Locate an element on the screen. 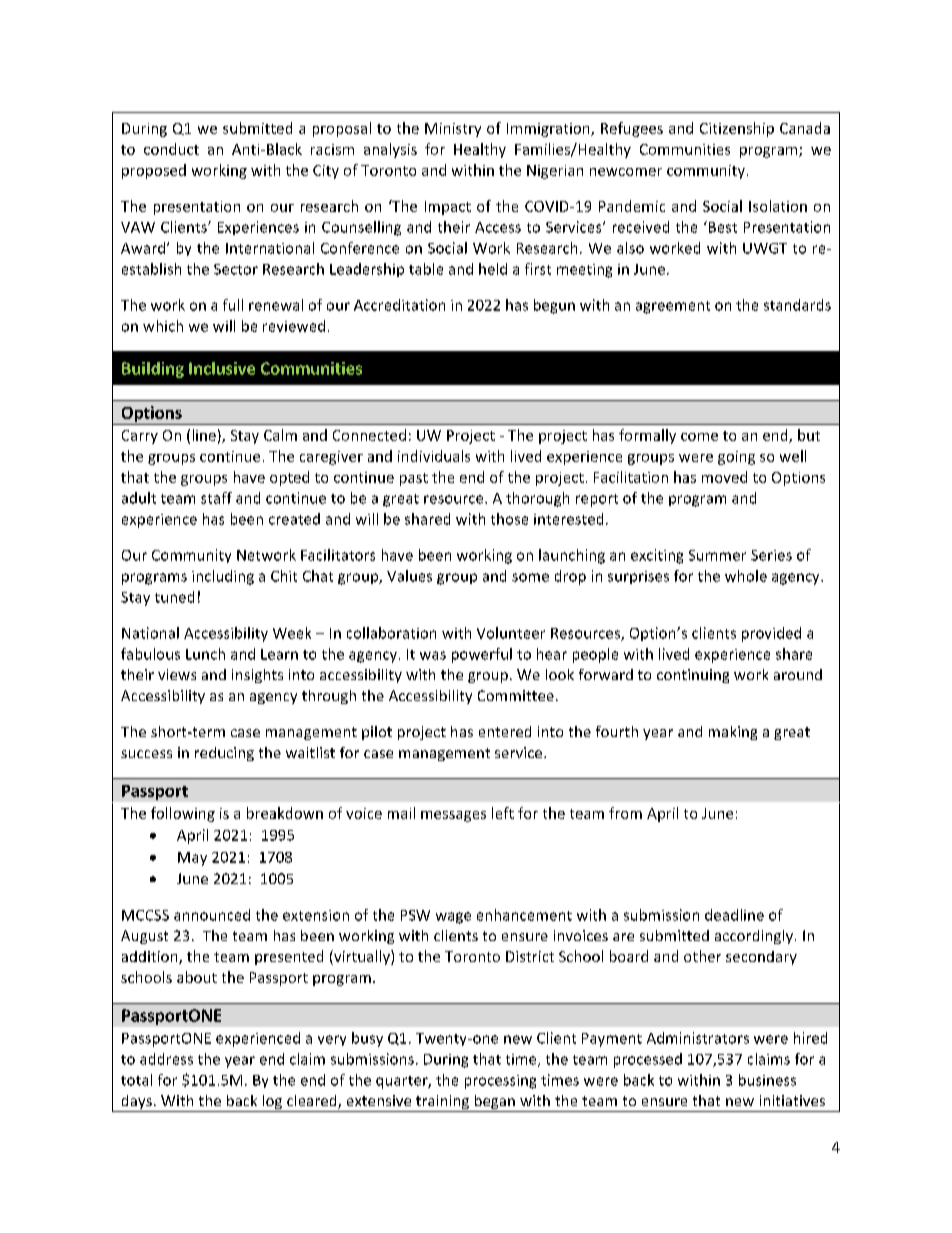  going is located at coordinates (736, 458).
